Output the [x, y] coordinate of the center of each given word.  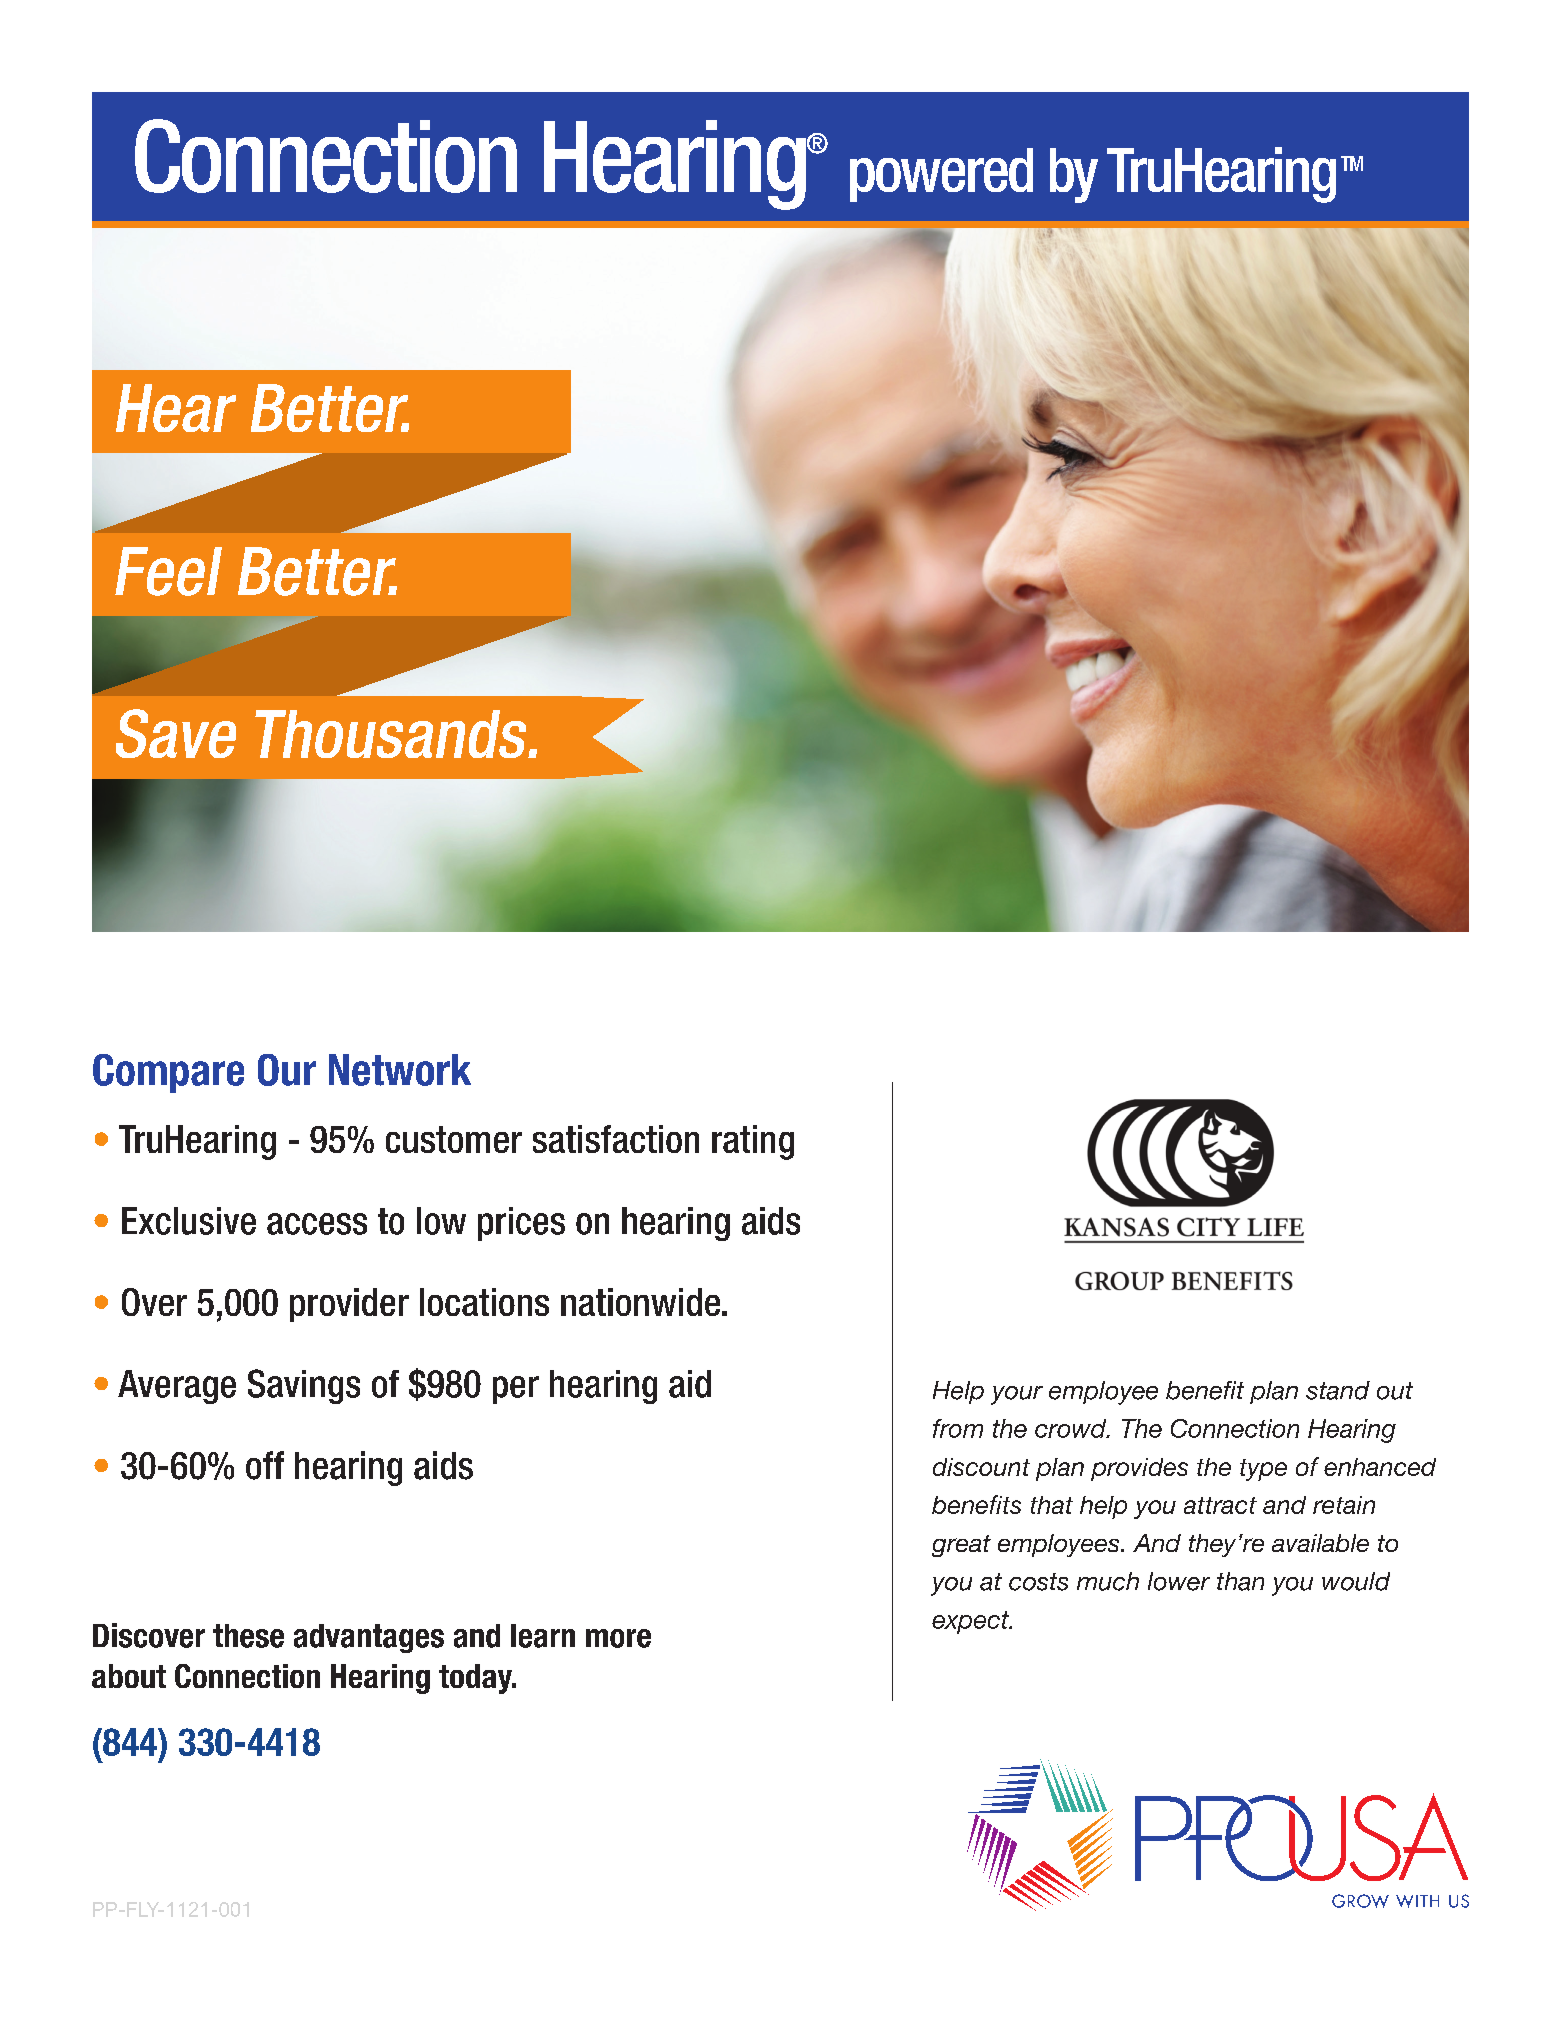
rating [753, 1142]
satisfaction [616, 1139]
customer [454, 1139]
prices [521, 1224]
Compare [168, 1073]
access [317, 1224]
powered [941, 175]
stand [1338, 1390]
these [248, 1636]
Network [400, 1070]
